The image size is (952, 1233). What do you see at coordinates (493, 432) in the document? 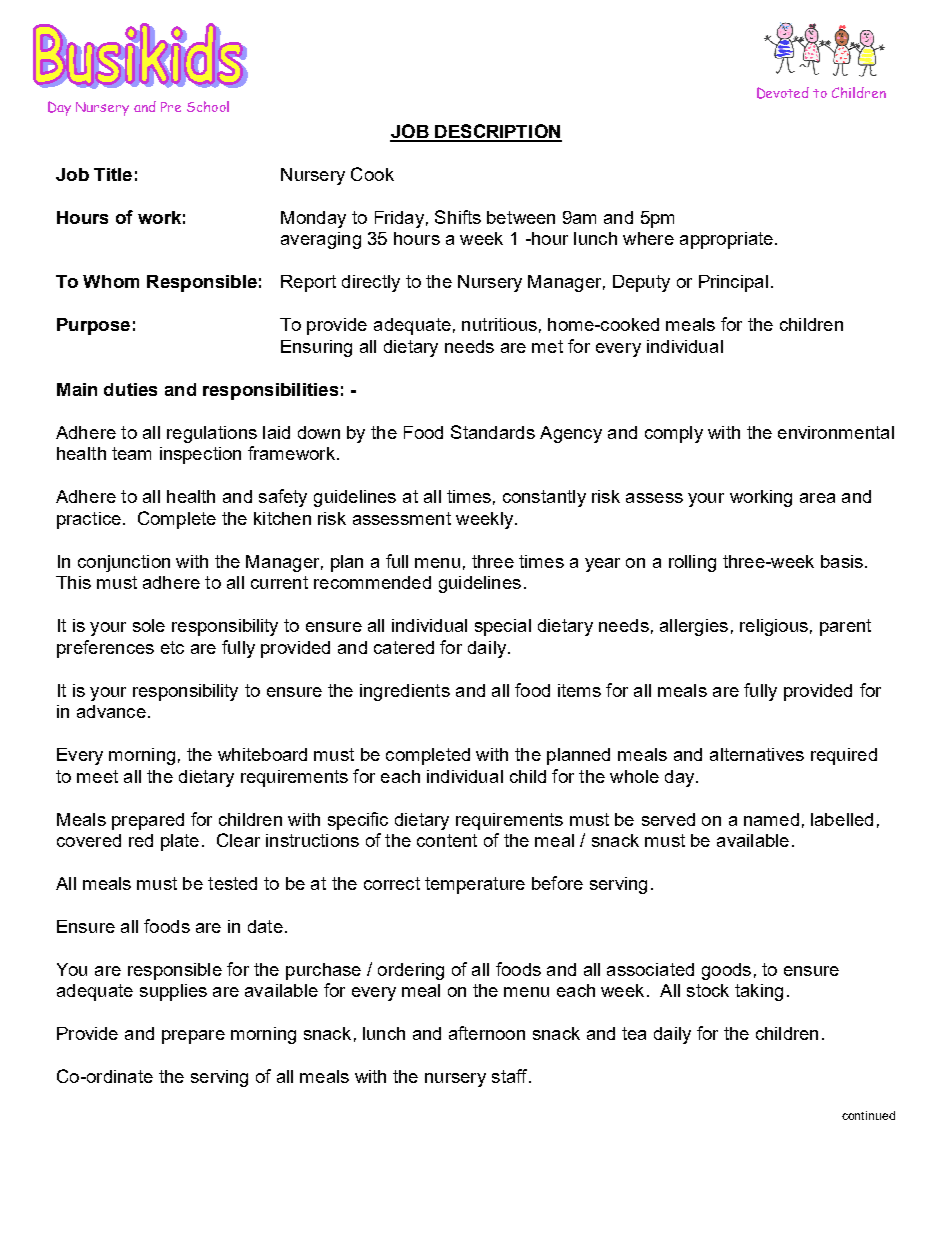
I see `Standards` at bounding box center [493, 432].
